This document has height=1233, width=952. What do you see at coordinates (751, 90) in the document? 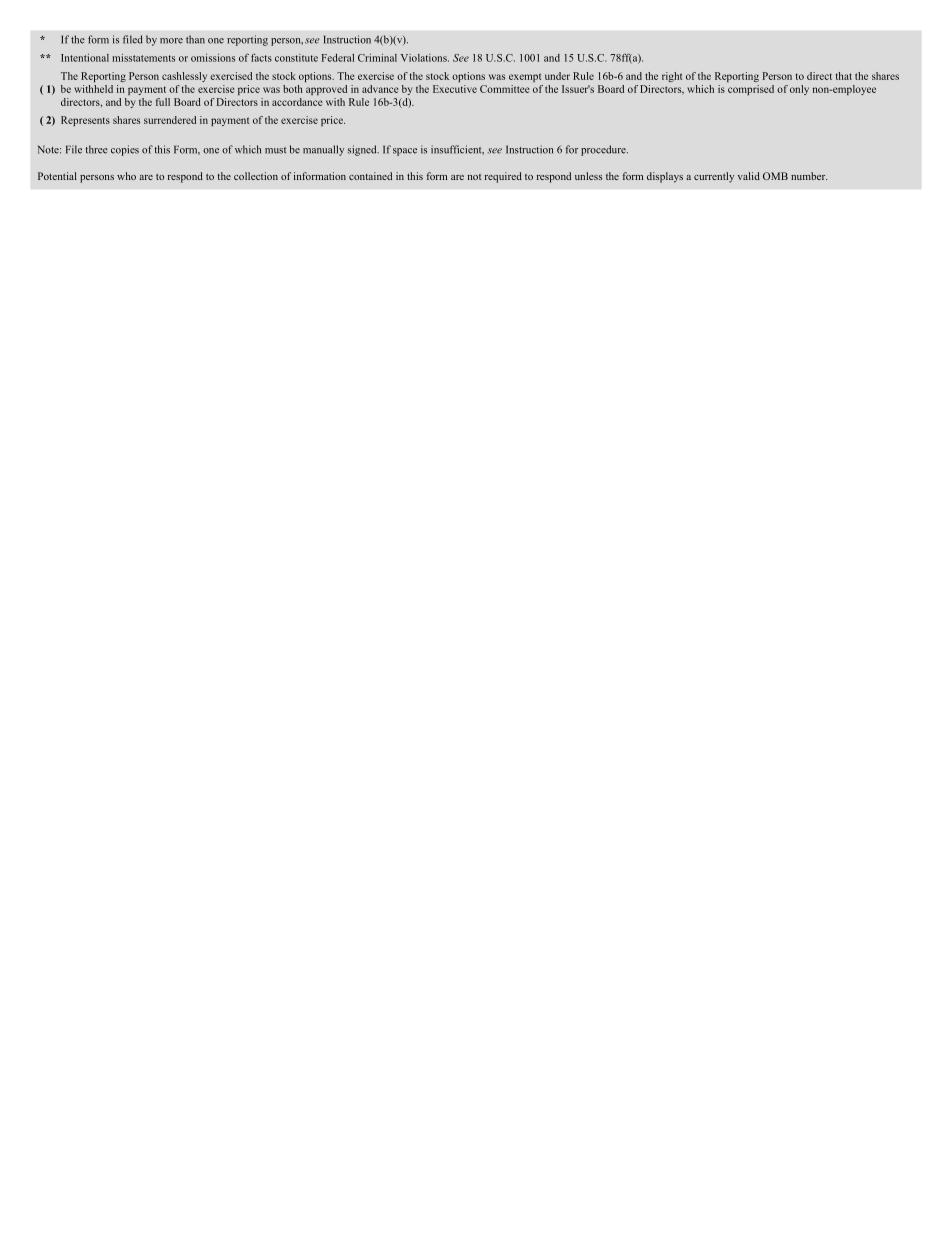
I see `comprised` at bounding box center [751, 90].
